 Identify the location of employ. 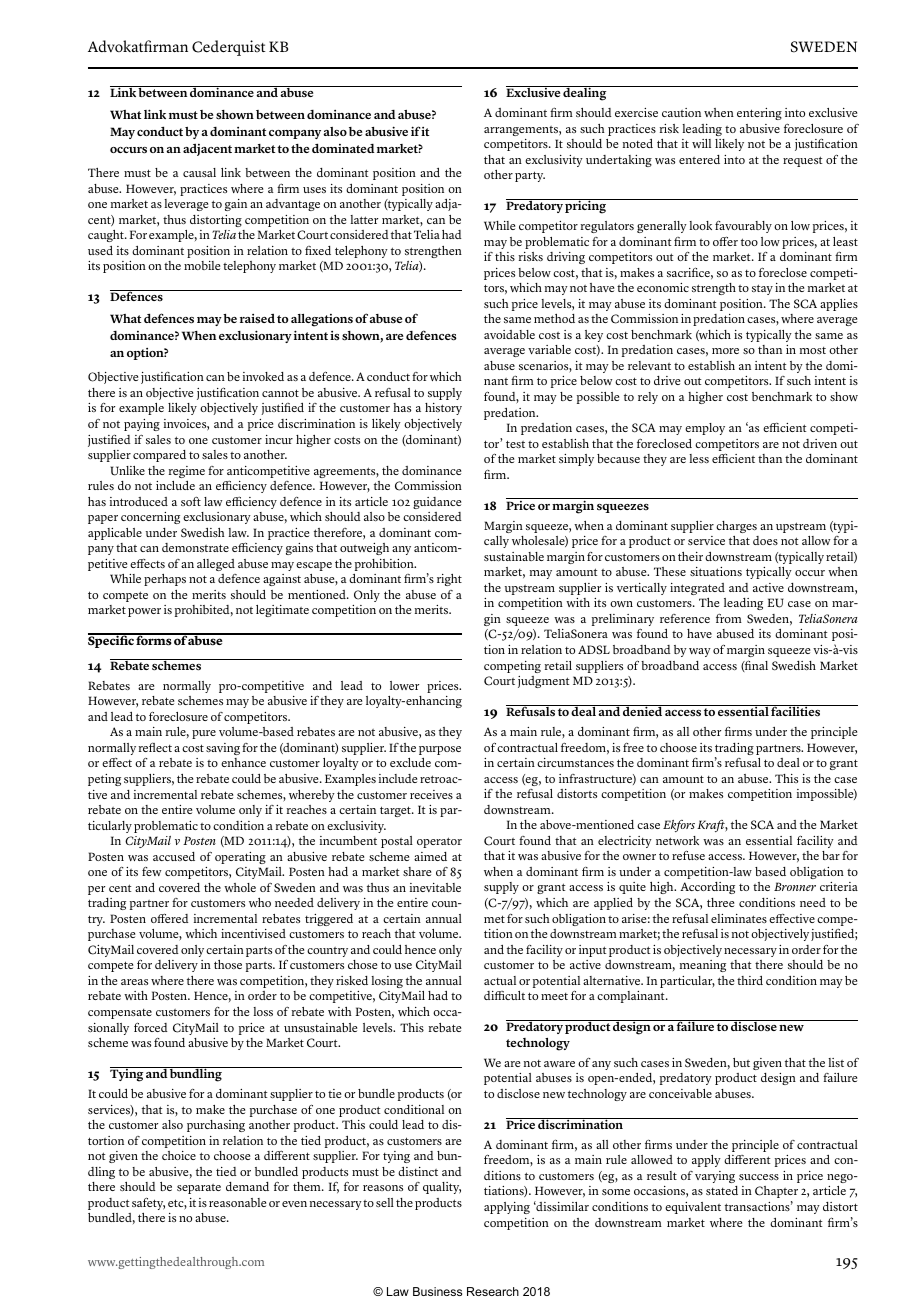
(705, 429).
